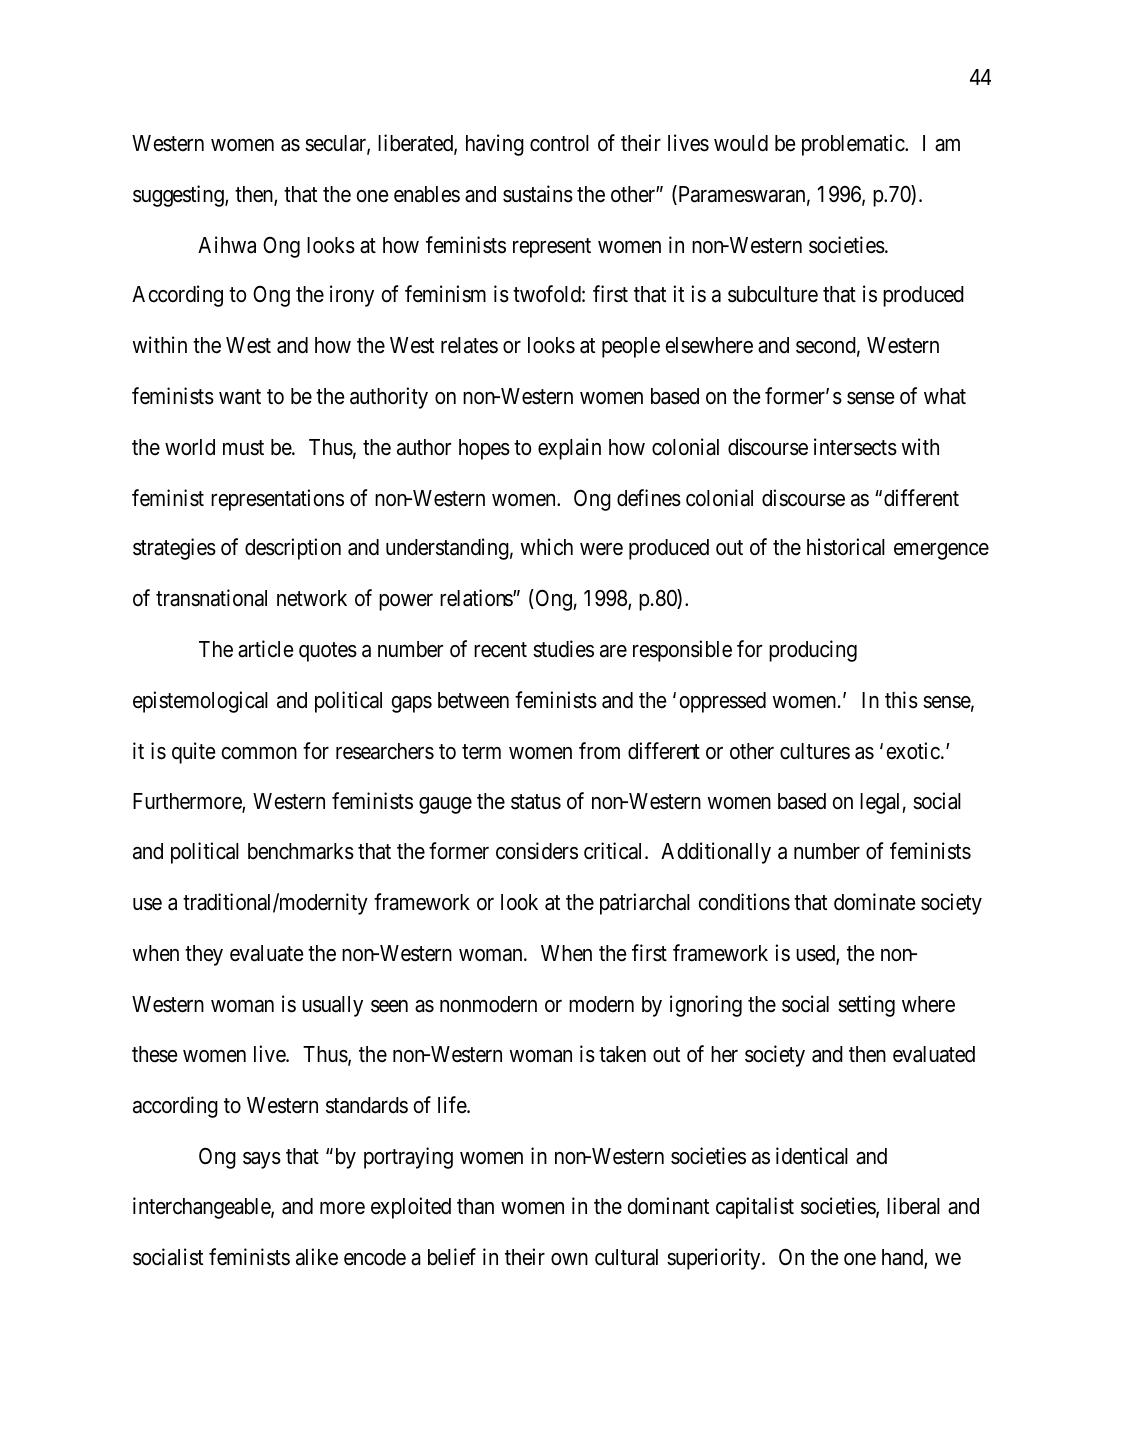  Describe the element at coordinates (563, 649) in the image. I see `studies` at that location.
